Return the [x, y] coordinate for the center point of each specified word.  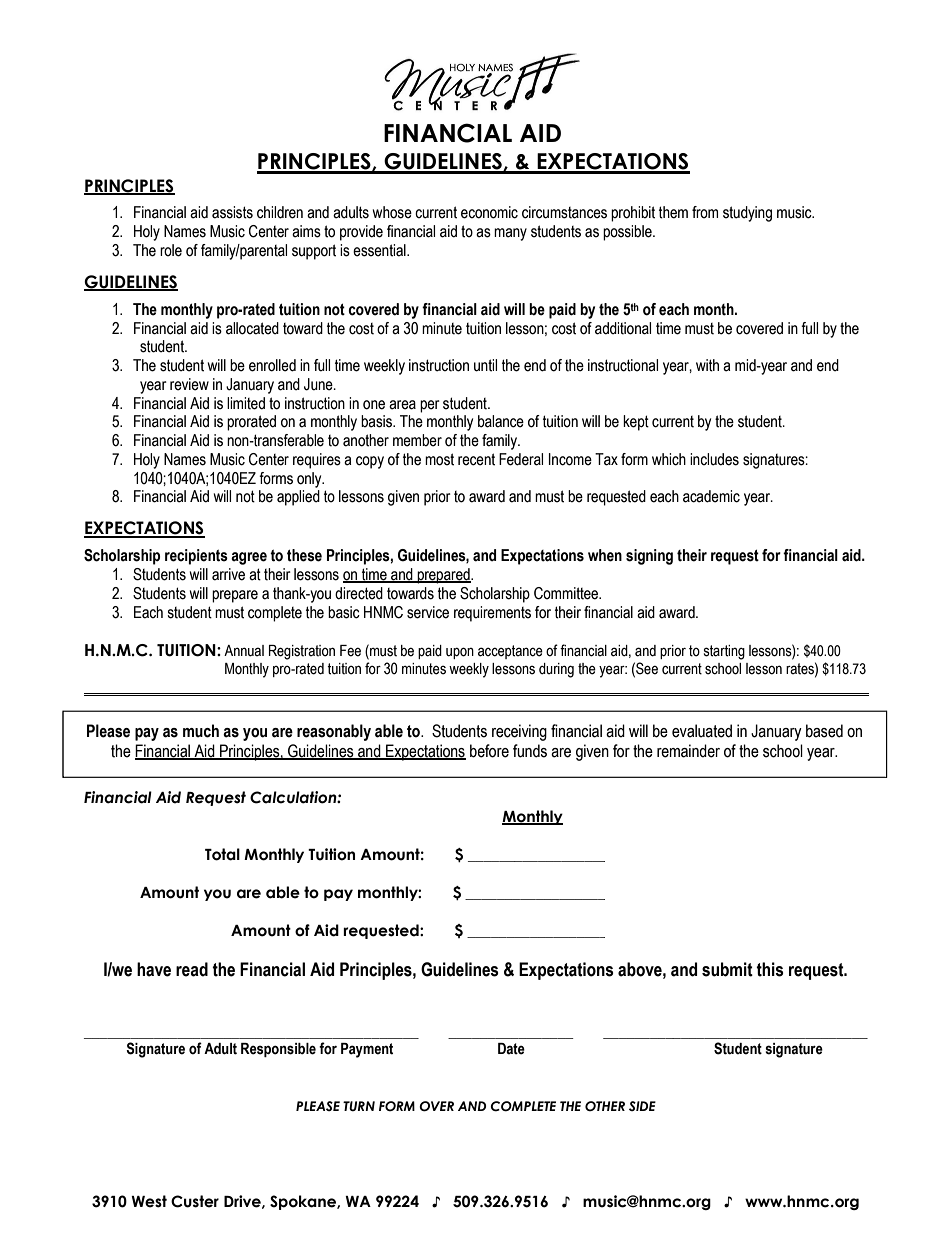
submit [727, 969]
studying [747, 214]
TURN [359, 1106]
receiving [519, 732]
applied [298, 498]
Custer [195, 1201]
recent [476, 459]
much [201, 731]
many [510, 234]
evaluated [702, 731]
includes [714, 459]
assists [232, 212]
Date [511, 1049]
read [192, 969]
